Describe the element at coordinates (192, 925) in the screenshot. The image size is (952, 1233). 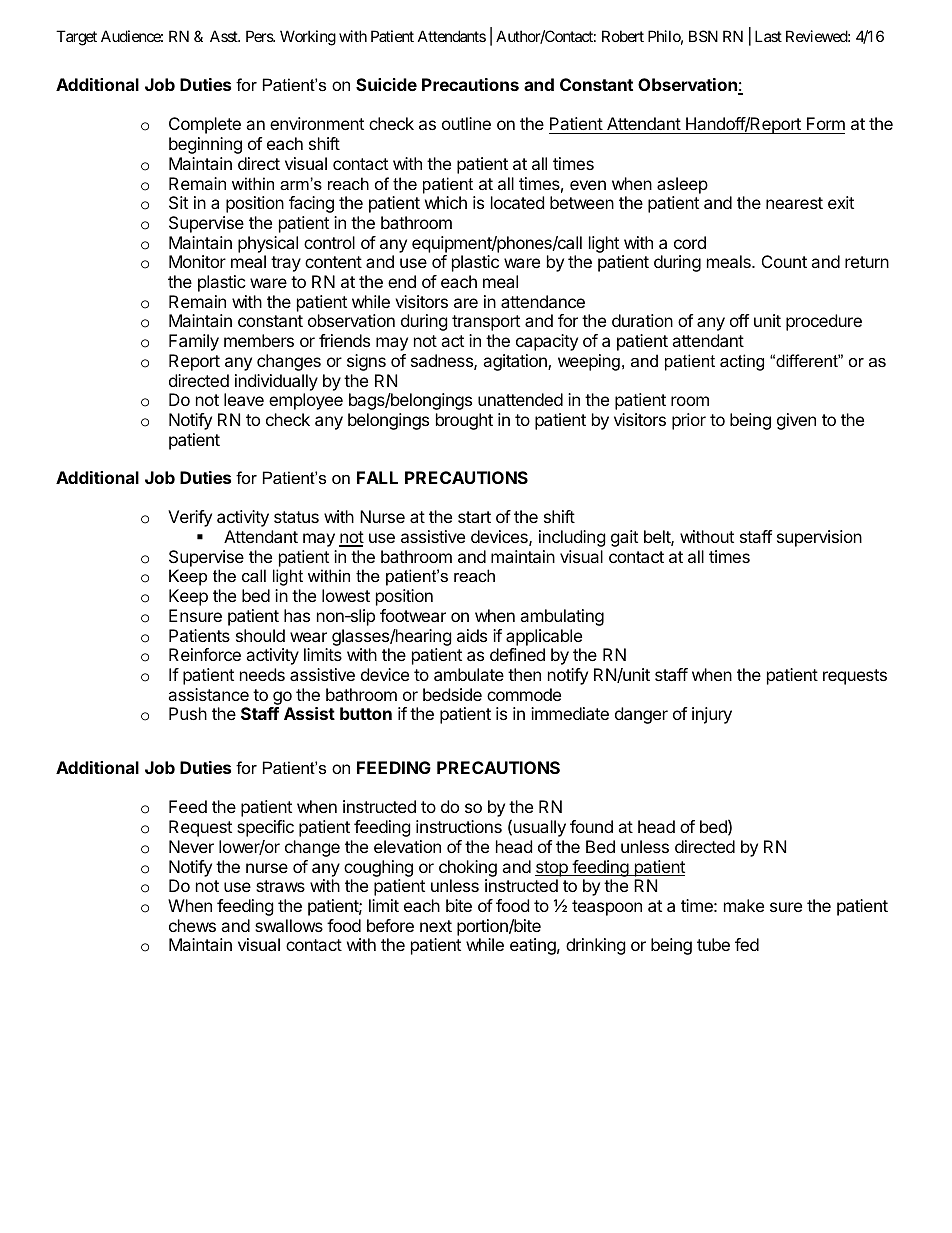
I see `chews` at that location.
